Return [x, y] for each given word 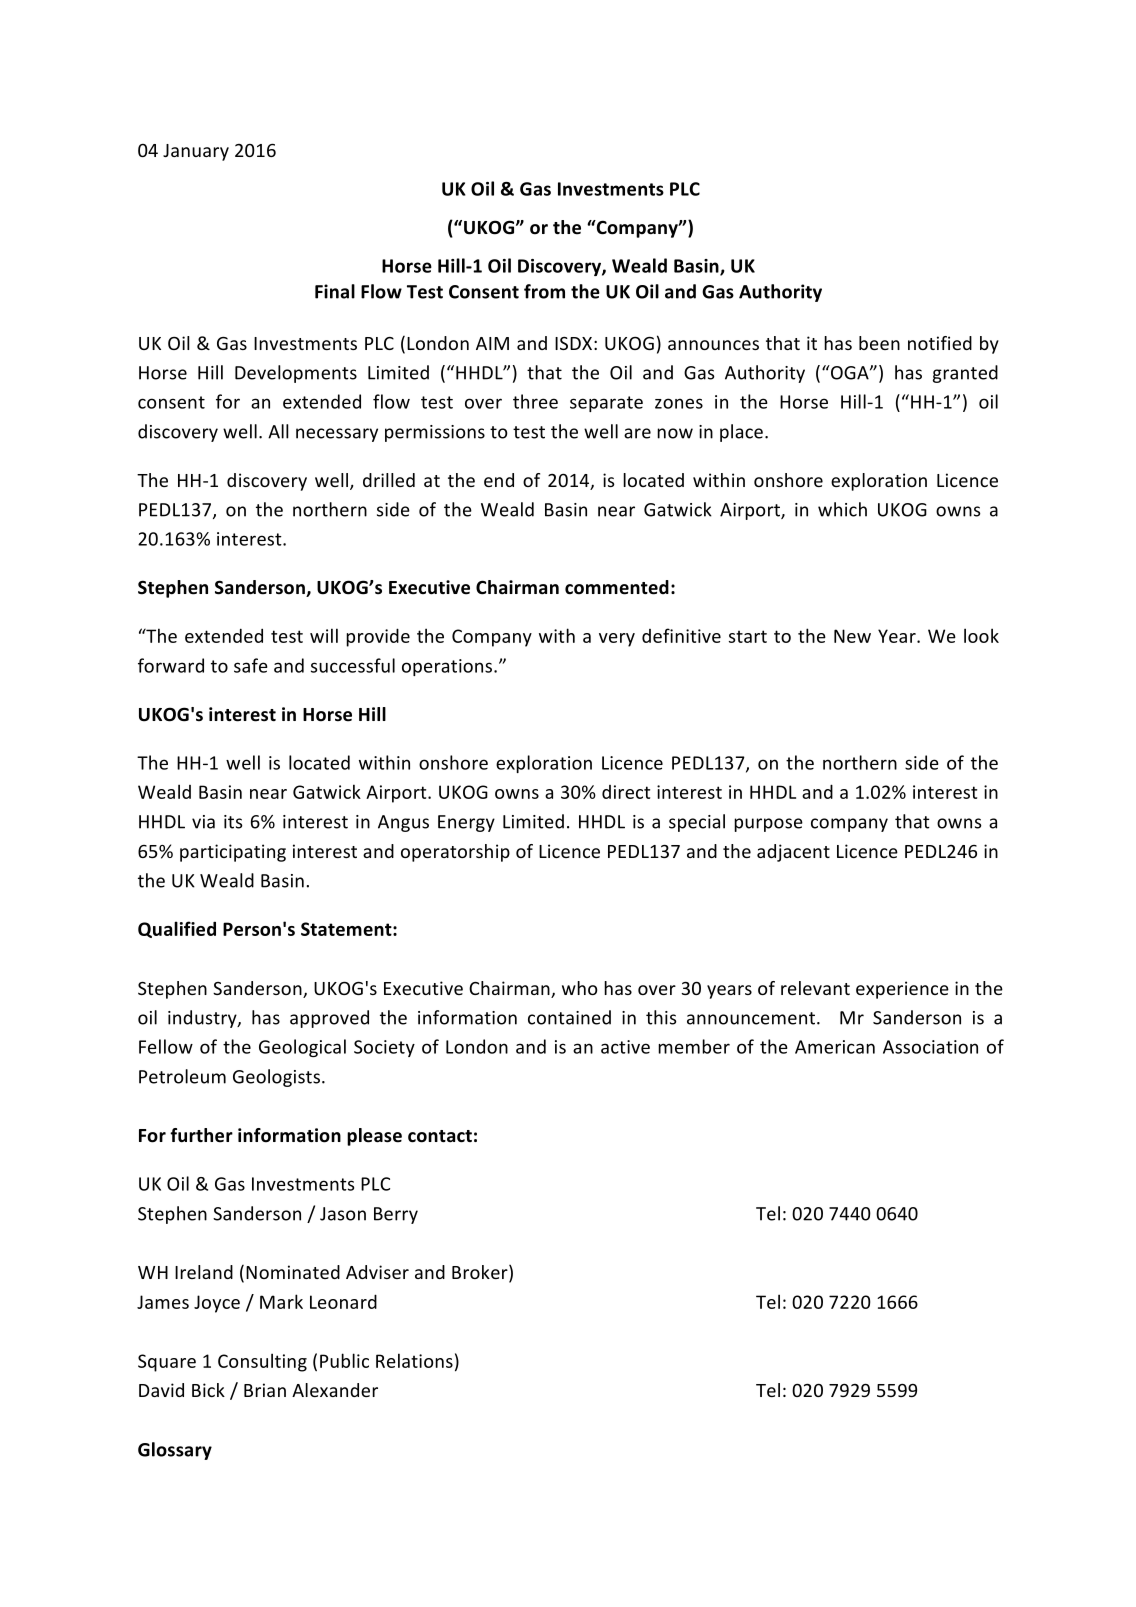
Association [930, 1047]
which [842, 509]
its [233, 822]
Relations [414, 1360]
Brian [265, 1390]
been [879, 343]
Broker [481, 1273]
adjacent [793, 853]
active [625, 1047]
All [278, 431]
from [544, 291]
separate [606, 404]
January [196, 152]
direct [626, 792]
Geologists [276, 1078]
